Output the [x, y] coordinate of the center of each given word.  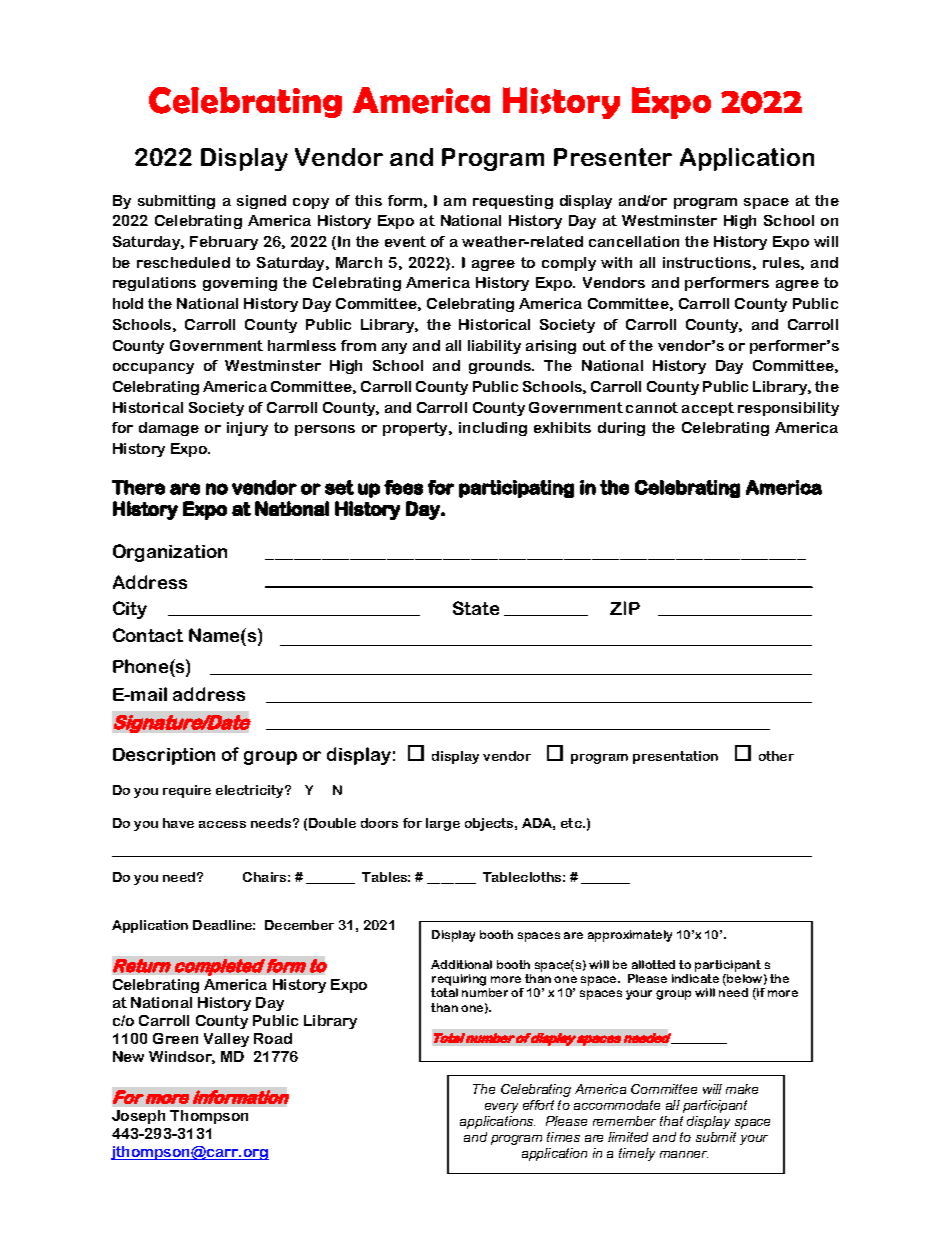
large [443, 824]
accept [708, 409]
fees [403, 487]
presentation [675, 757]
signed [261, 202]
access [222, 824]
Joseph [138, 1117]
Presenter [613, 157]
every [501, 1108]
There [138, 487]
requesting [513, 202]
